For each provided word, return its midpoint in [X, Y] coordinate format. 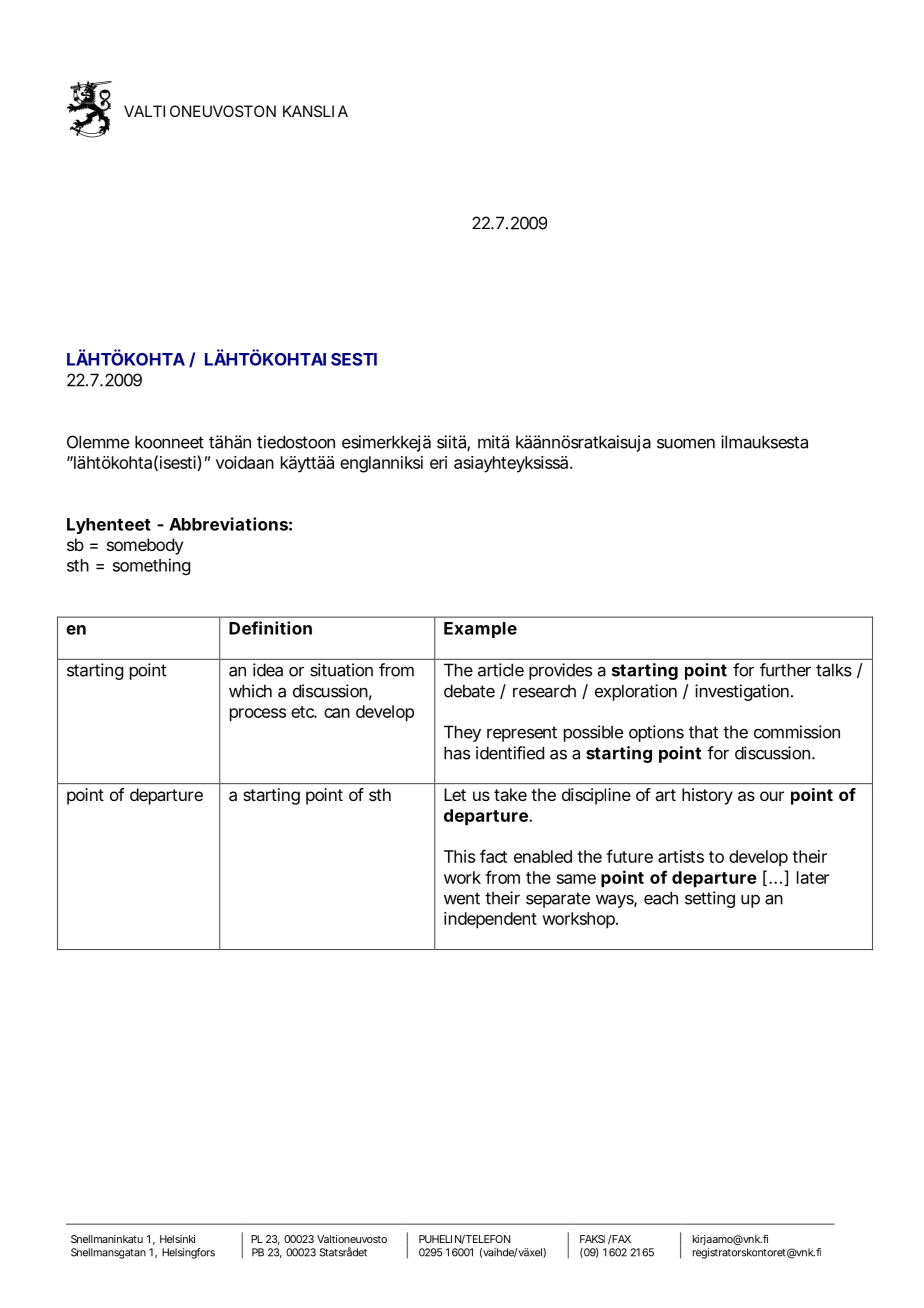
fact [493, 856]
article [501, 670]
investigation [742, 692]
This [459, 856]
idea [268, 670]
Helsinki [177, 1239]
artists [681, 856]
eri [438, 462]
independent [490, 920]
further [785, 670]
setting [710, 899]
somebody [145, 546]
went [462, 898]
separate [558, 900]
